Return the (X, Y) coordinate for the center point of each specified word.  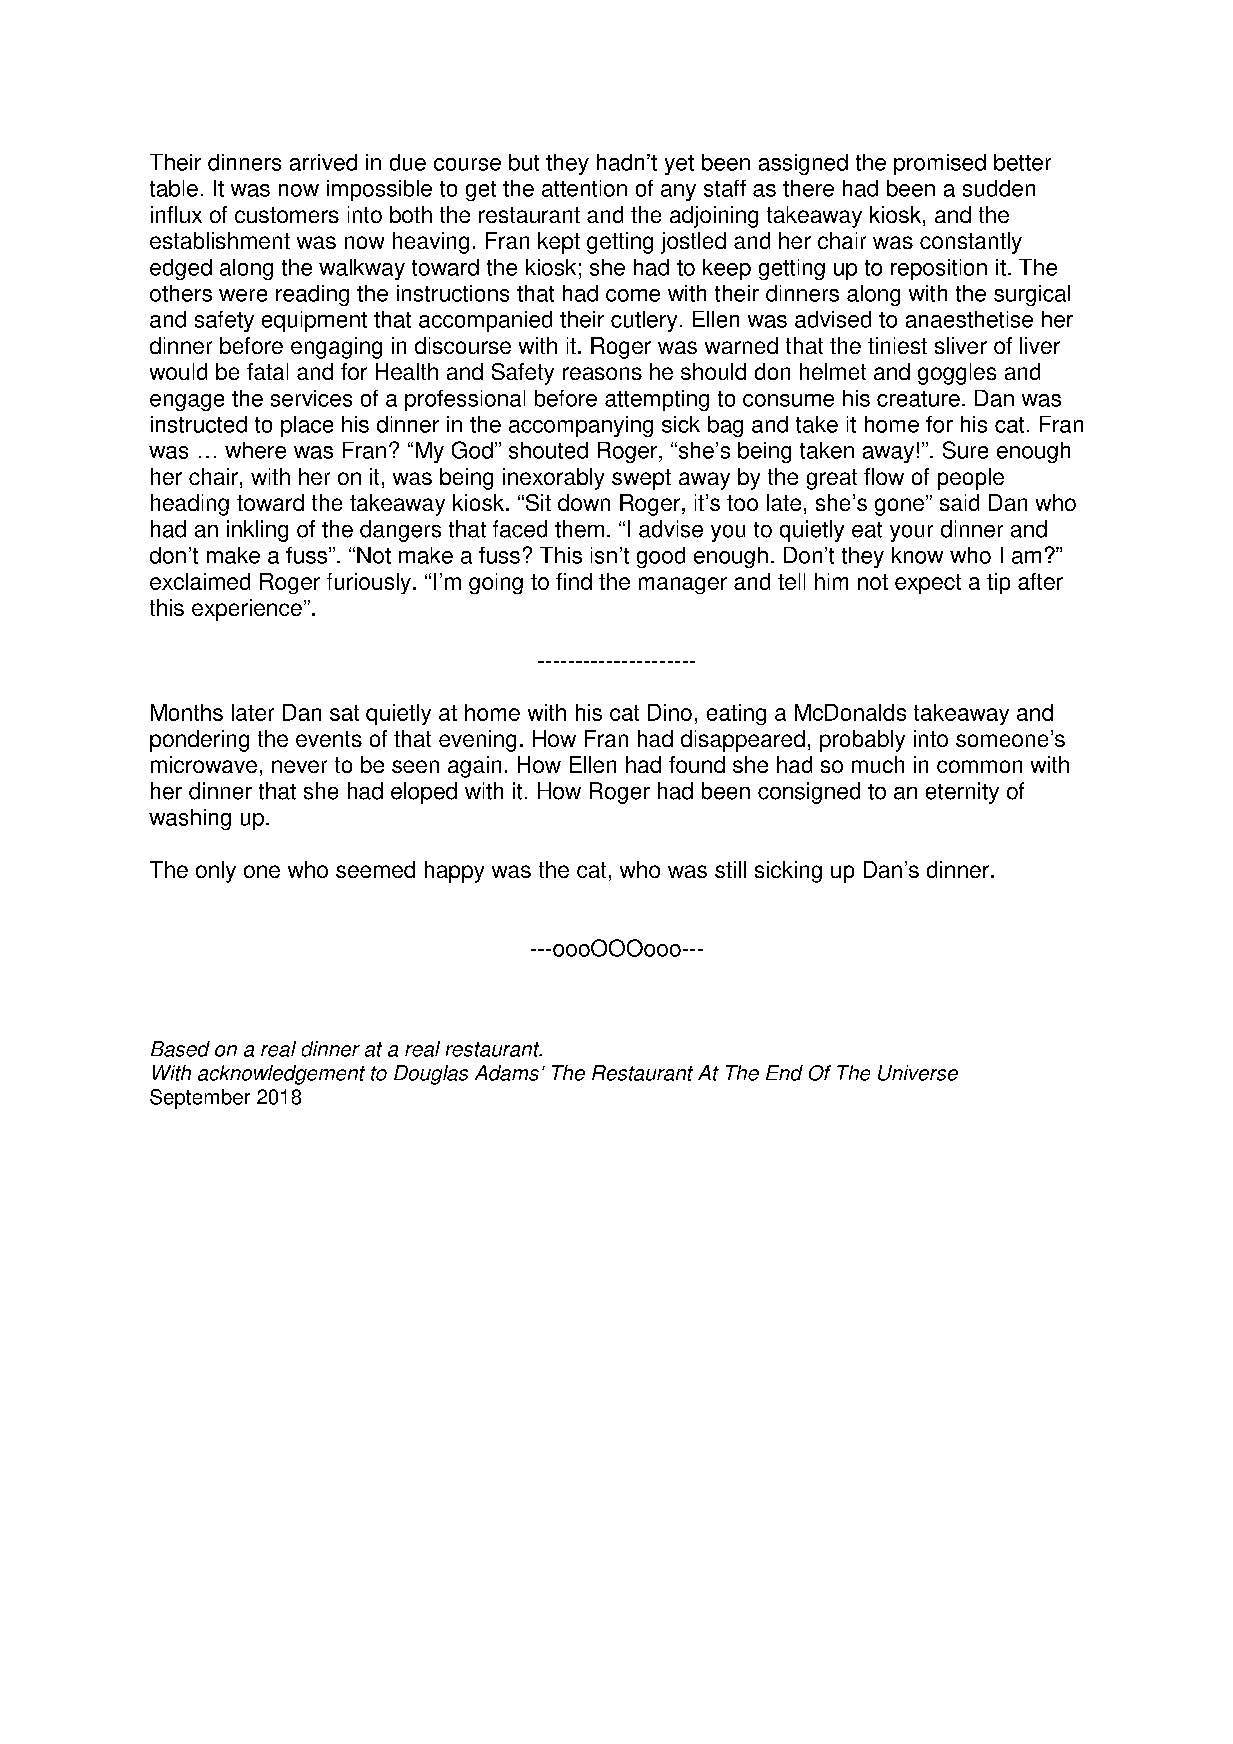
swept (641, 479)
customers (287, 215)
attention (584, 188)
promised (940, 164)
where (255, 450)
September (200, 1099)
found (697, 764)
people (971, 479)
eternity (962, 793)
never (299, 766)
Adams (507, 1073)
